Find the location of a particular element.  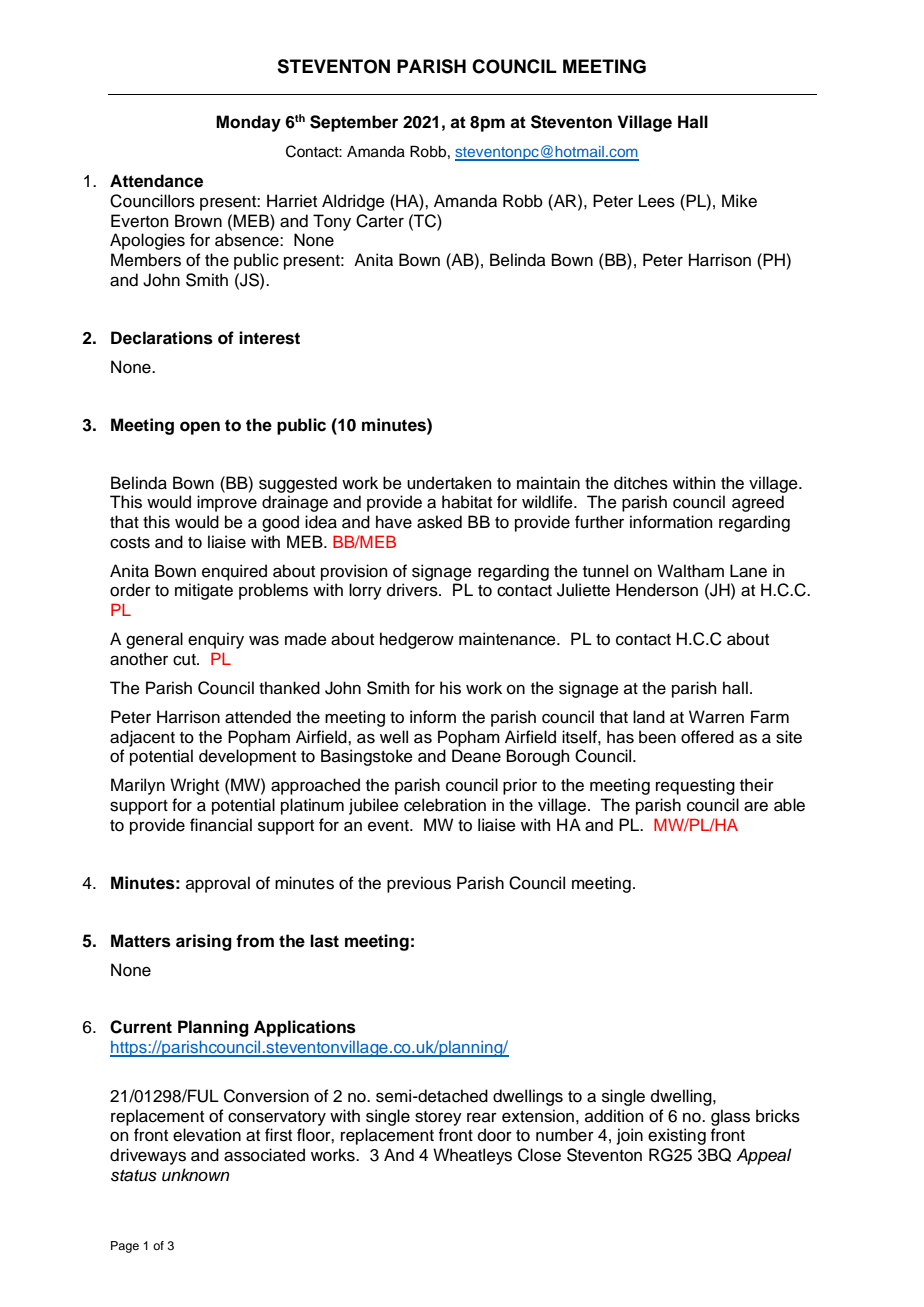

storey is located at coordinates (438, 1118).
